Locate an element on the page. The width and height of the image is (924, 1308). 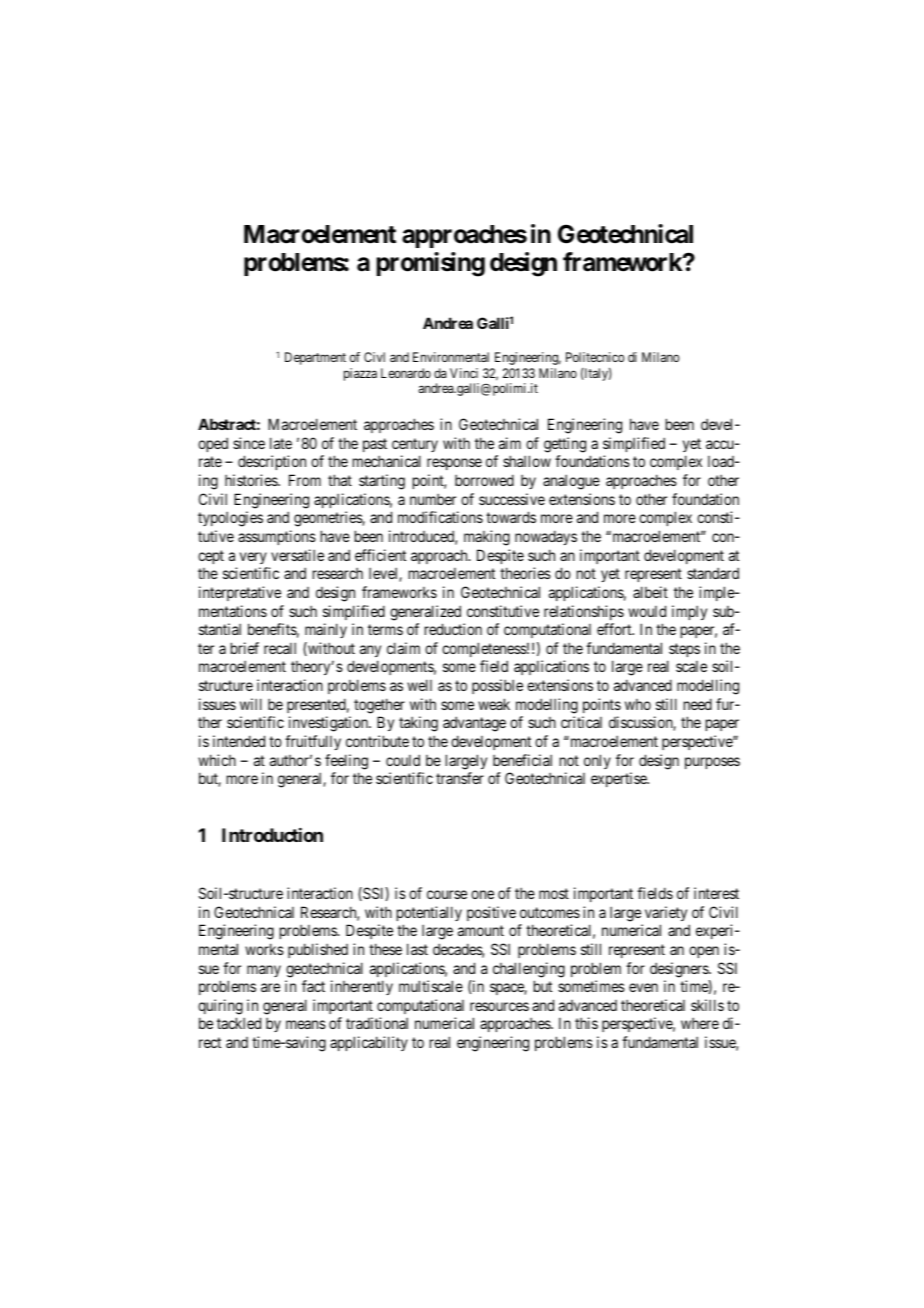
standard is located at coordinates (713, 573).
